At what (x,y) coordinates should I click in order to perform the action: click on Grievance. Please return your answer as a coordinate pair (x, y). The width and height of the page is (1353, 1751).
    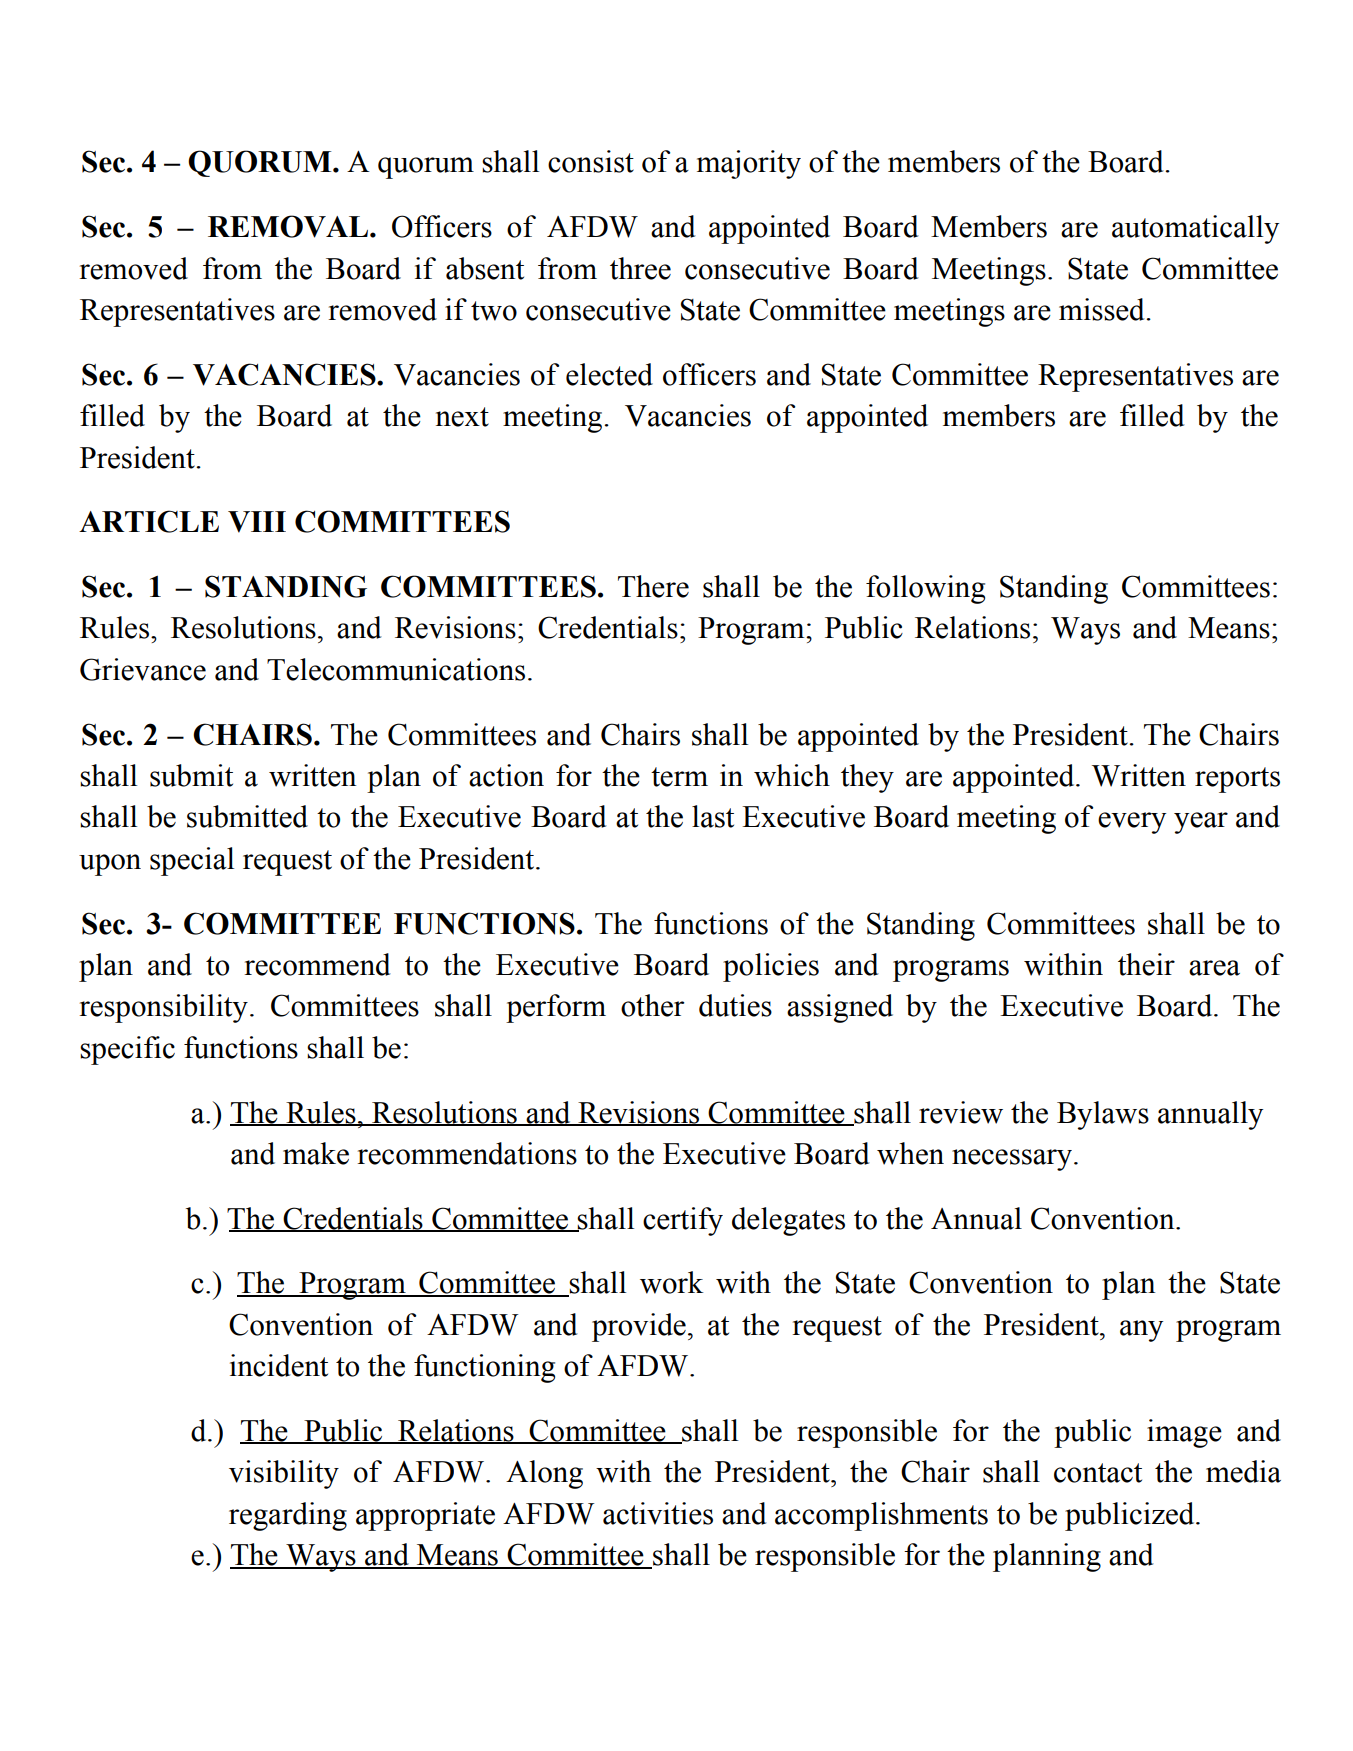
    Looking at the image, I should click on (143, 669).
